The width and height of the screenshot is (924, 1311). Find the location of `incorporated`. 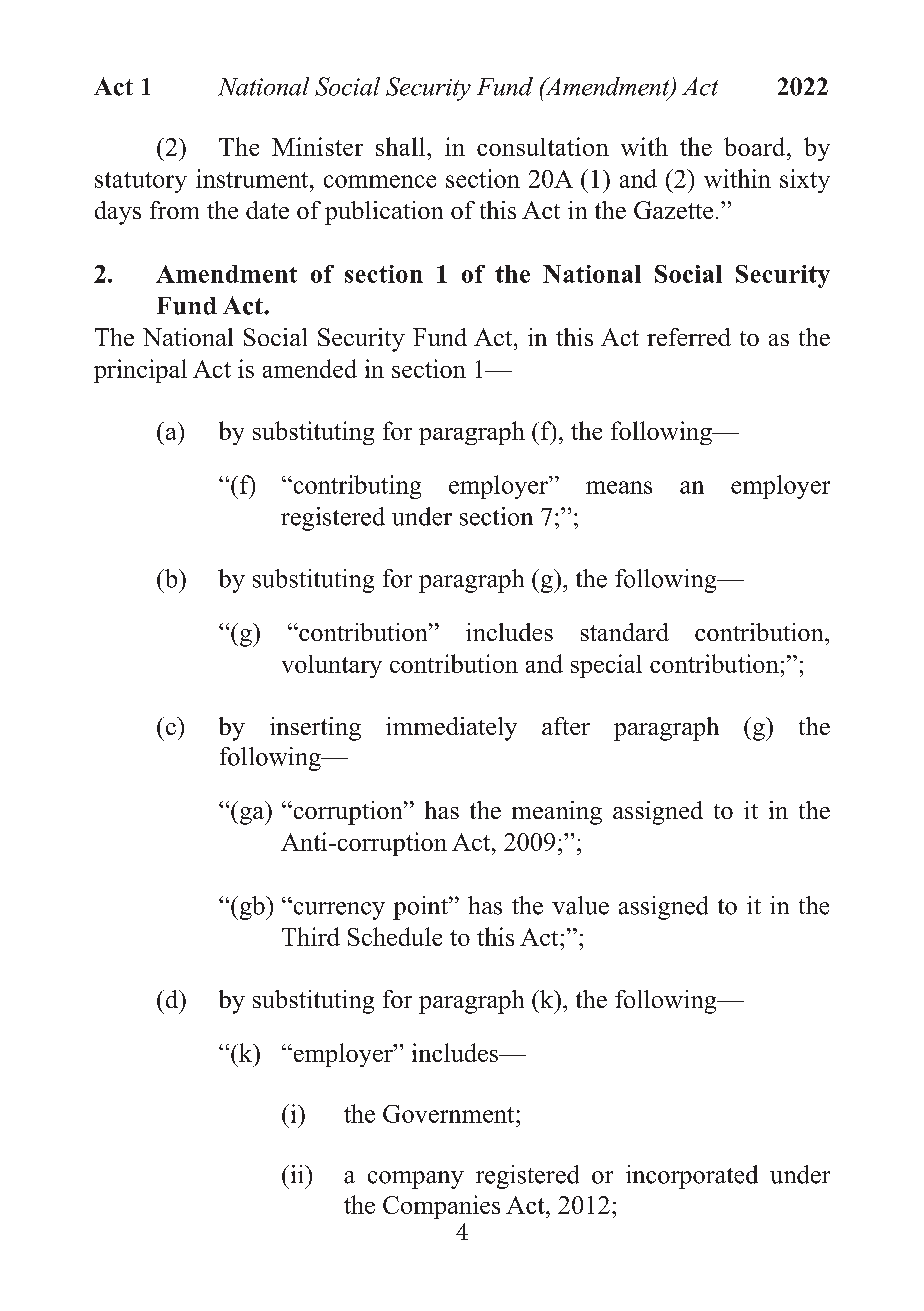

incorporated is located at coordinates (692, 1177).
